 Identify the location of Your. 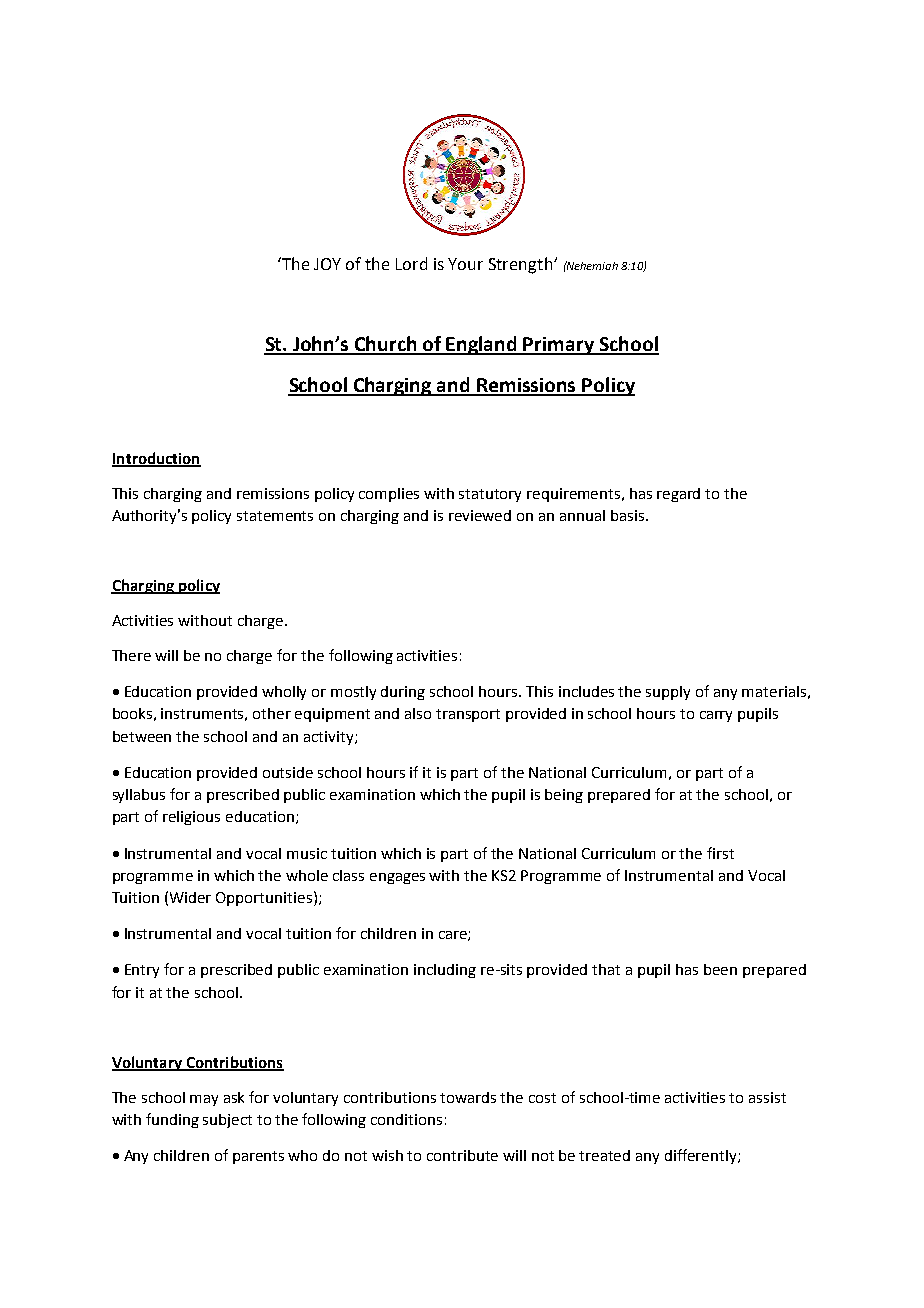
(465, 264).
